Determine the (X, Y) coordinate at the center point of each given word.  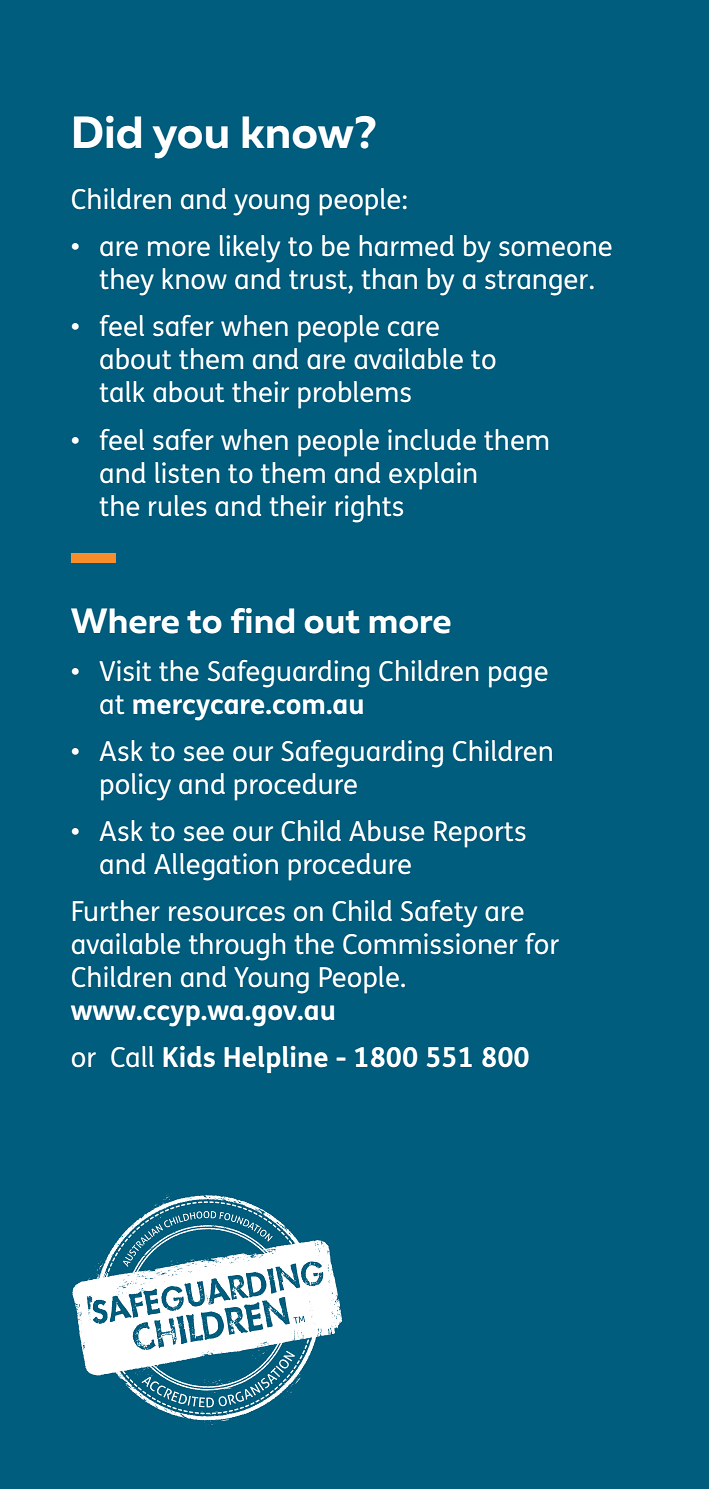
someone (555, 249)
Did (107, 132)
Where (125, 621)
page (518, 677)
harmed (406, 246)
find (262, 621)
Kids (189, 1057)
